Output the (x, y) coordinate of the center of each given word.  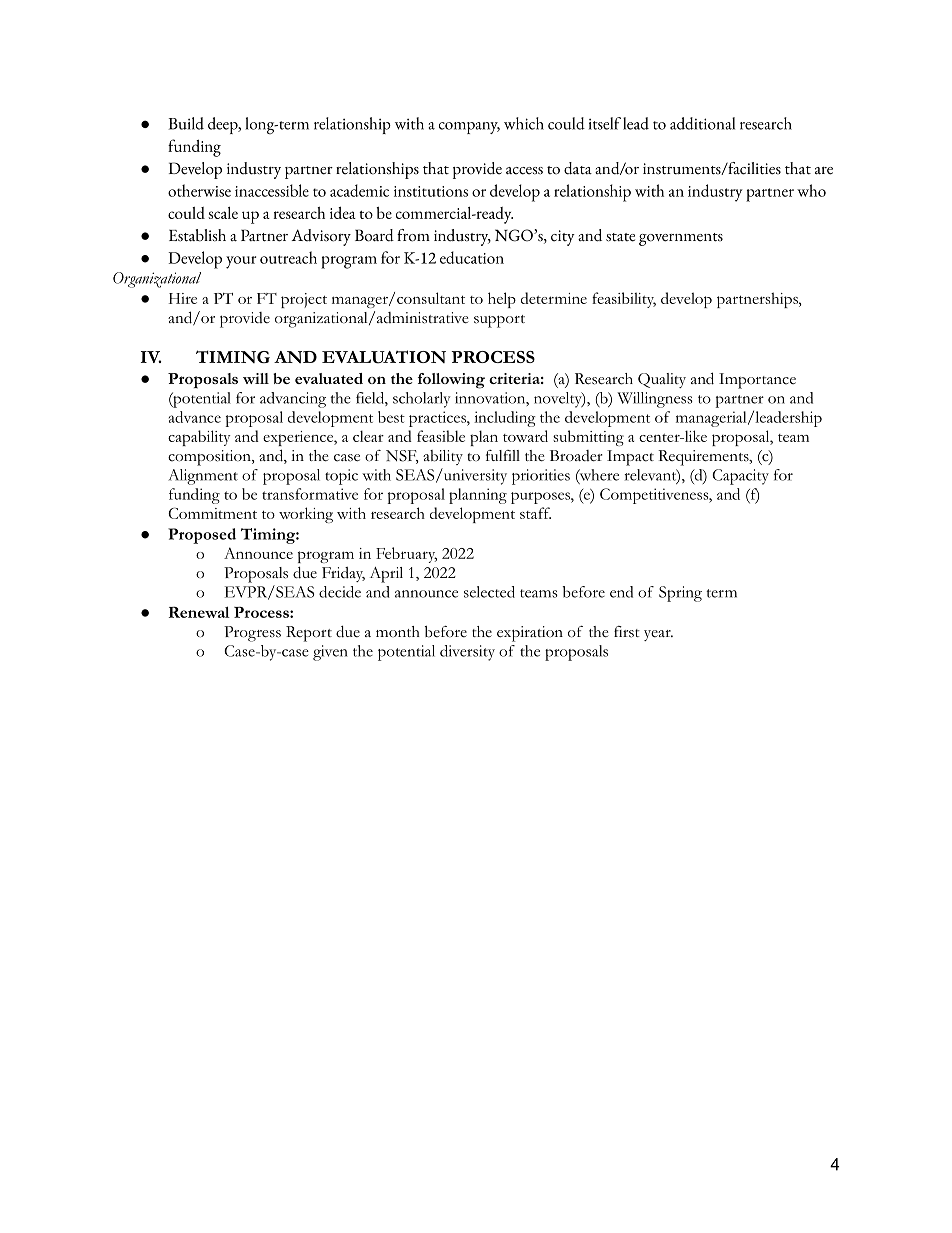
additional (702, 123)
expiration (530, 634)
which (524, 123)
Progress (252, 634)
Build (186, 123)
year (658, 635)
